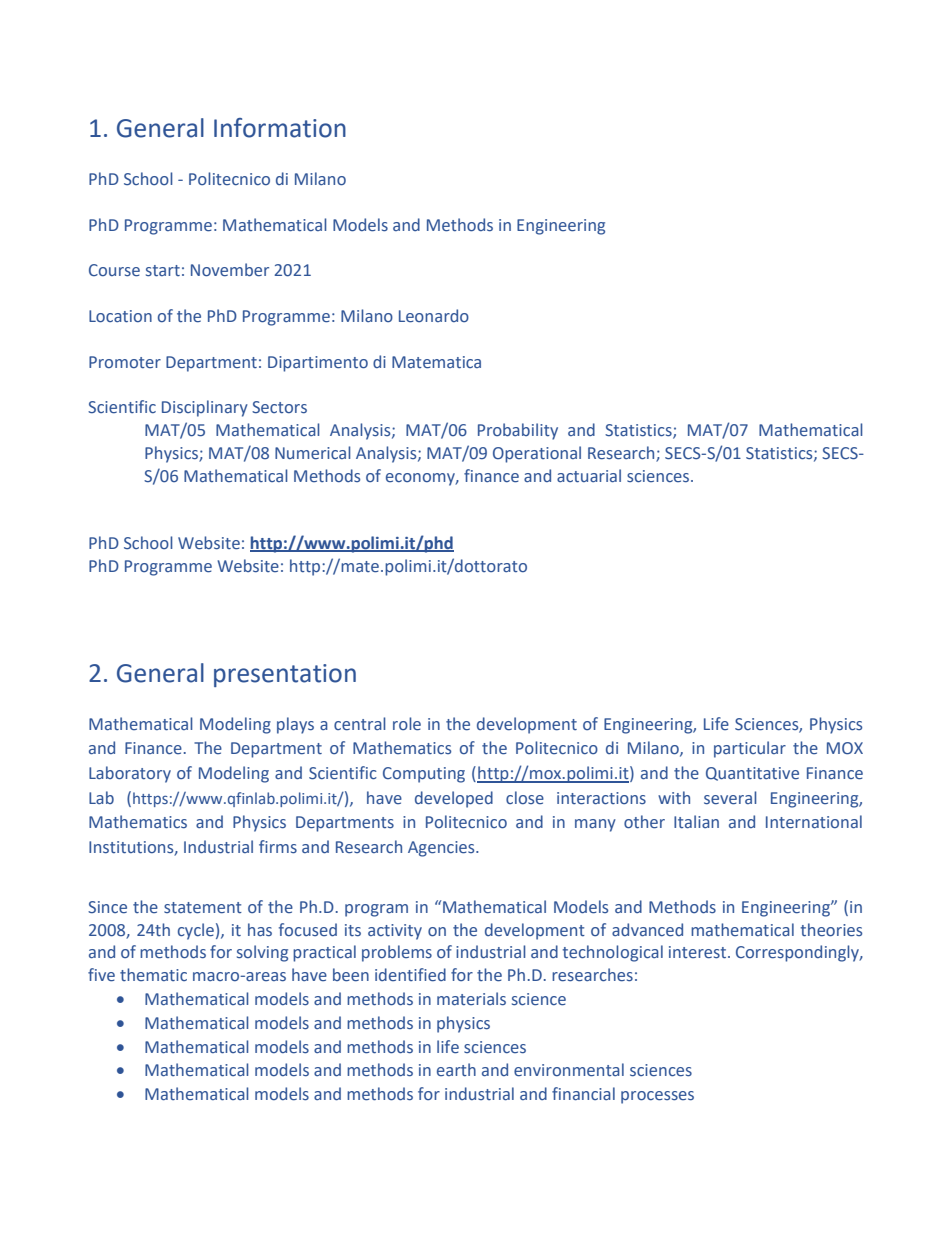 This screenshot has width=952, height=1233. Describe the element at coordinates (750, 749) in the screenshot. I see `particular` at that location.
